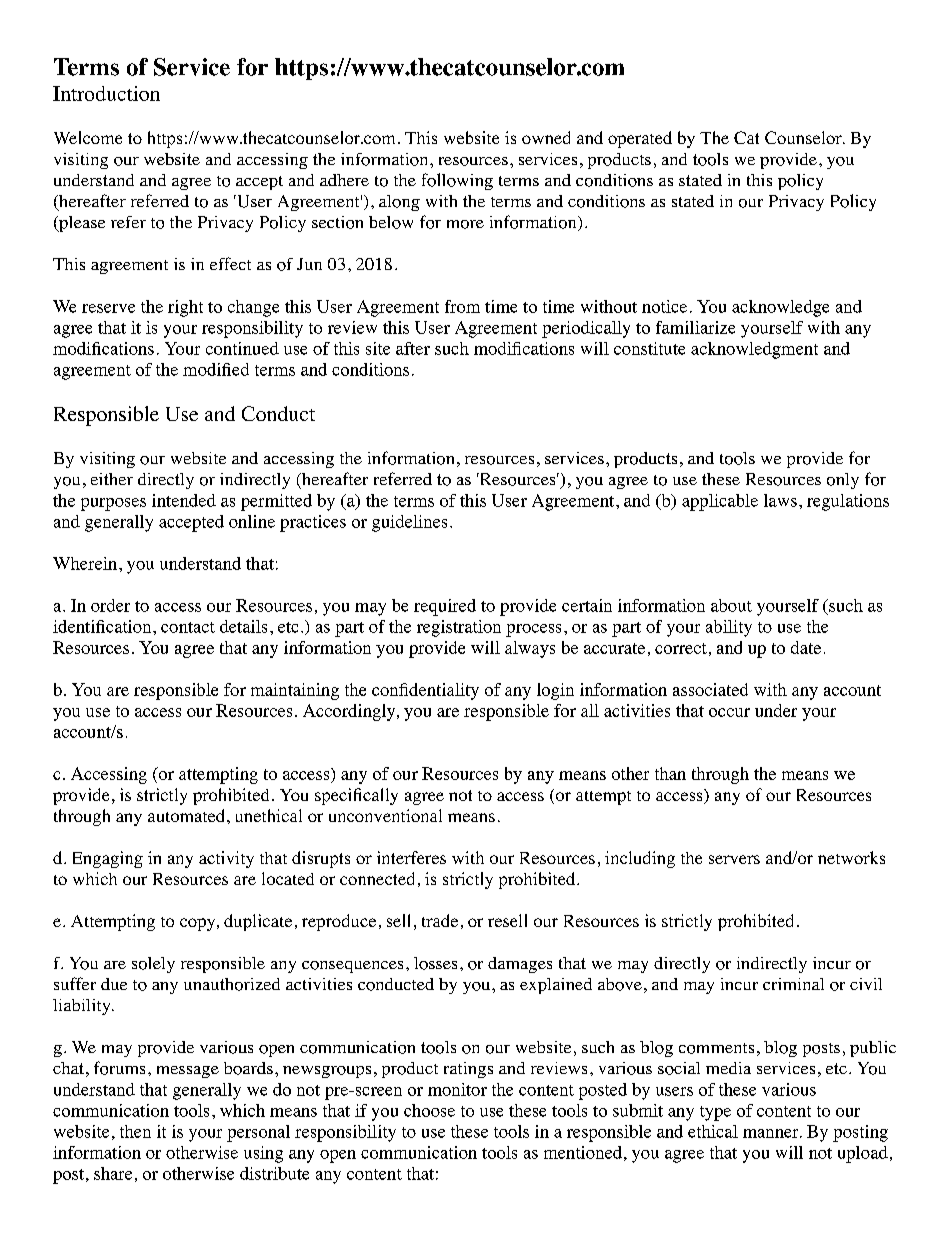 This page has height=1233, width=952. Describe the element at coordinates (793, 984) in the page. I see `criminal` at that location.
